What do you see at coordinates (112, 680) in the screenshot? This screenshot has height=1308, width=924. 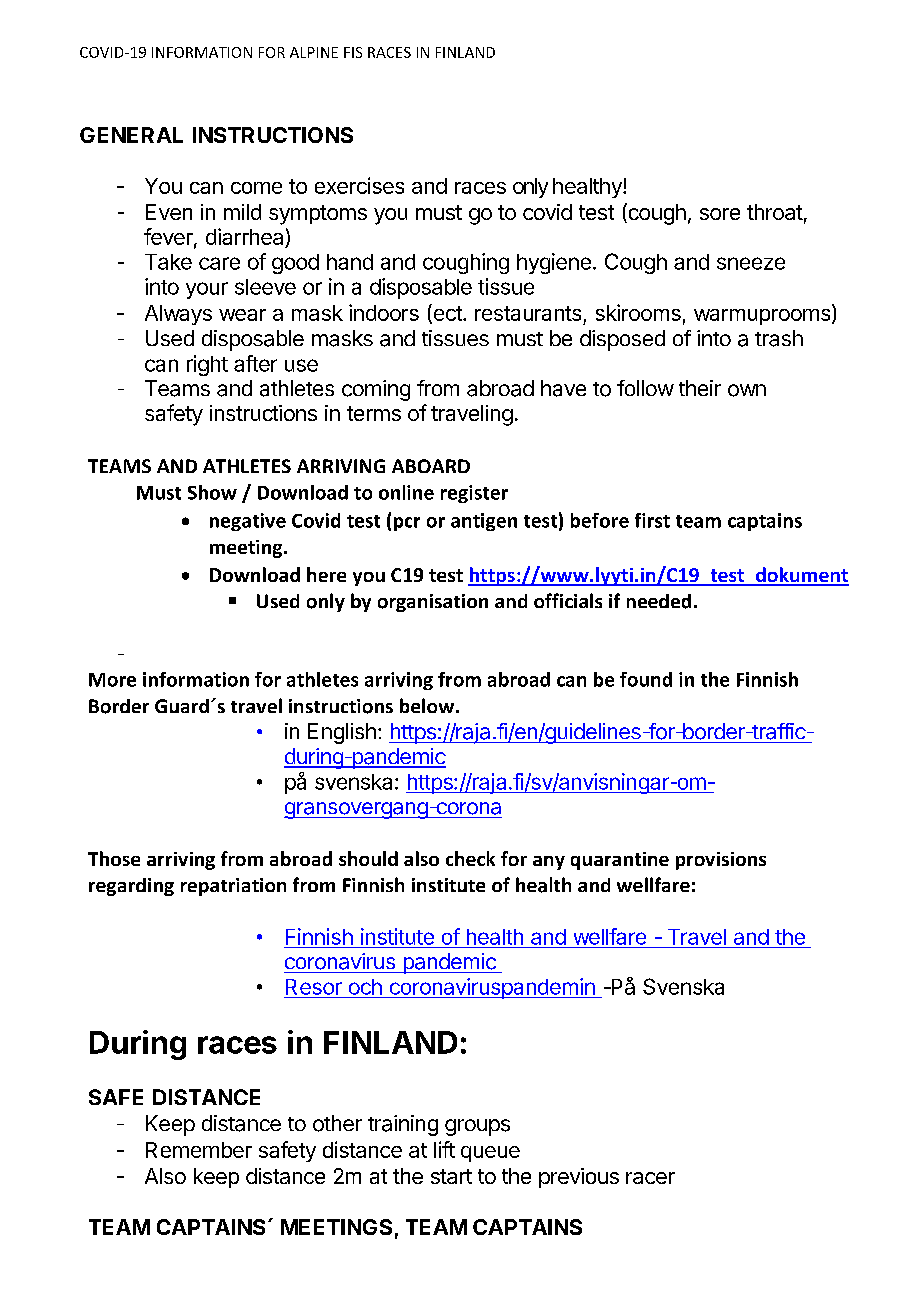 I see `More` at bounding box center [112, 680].
